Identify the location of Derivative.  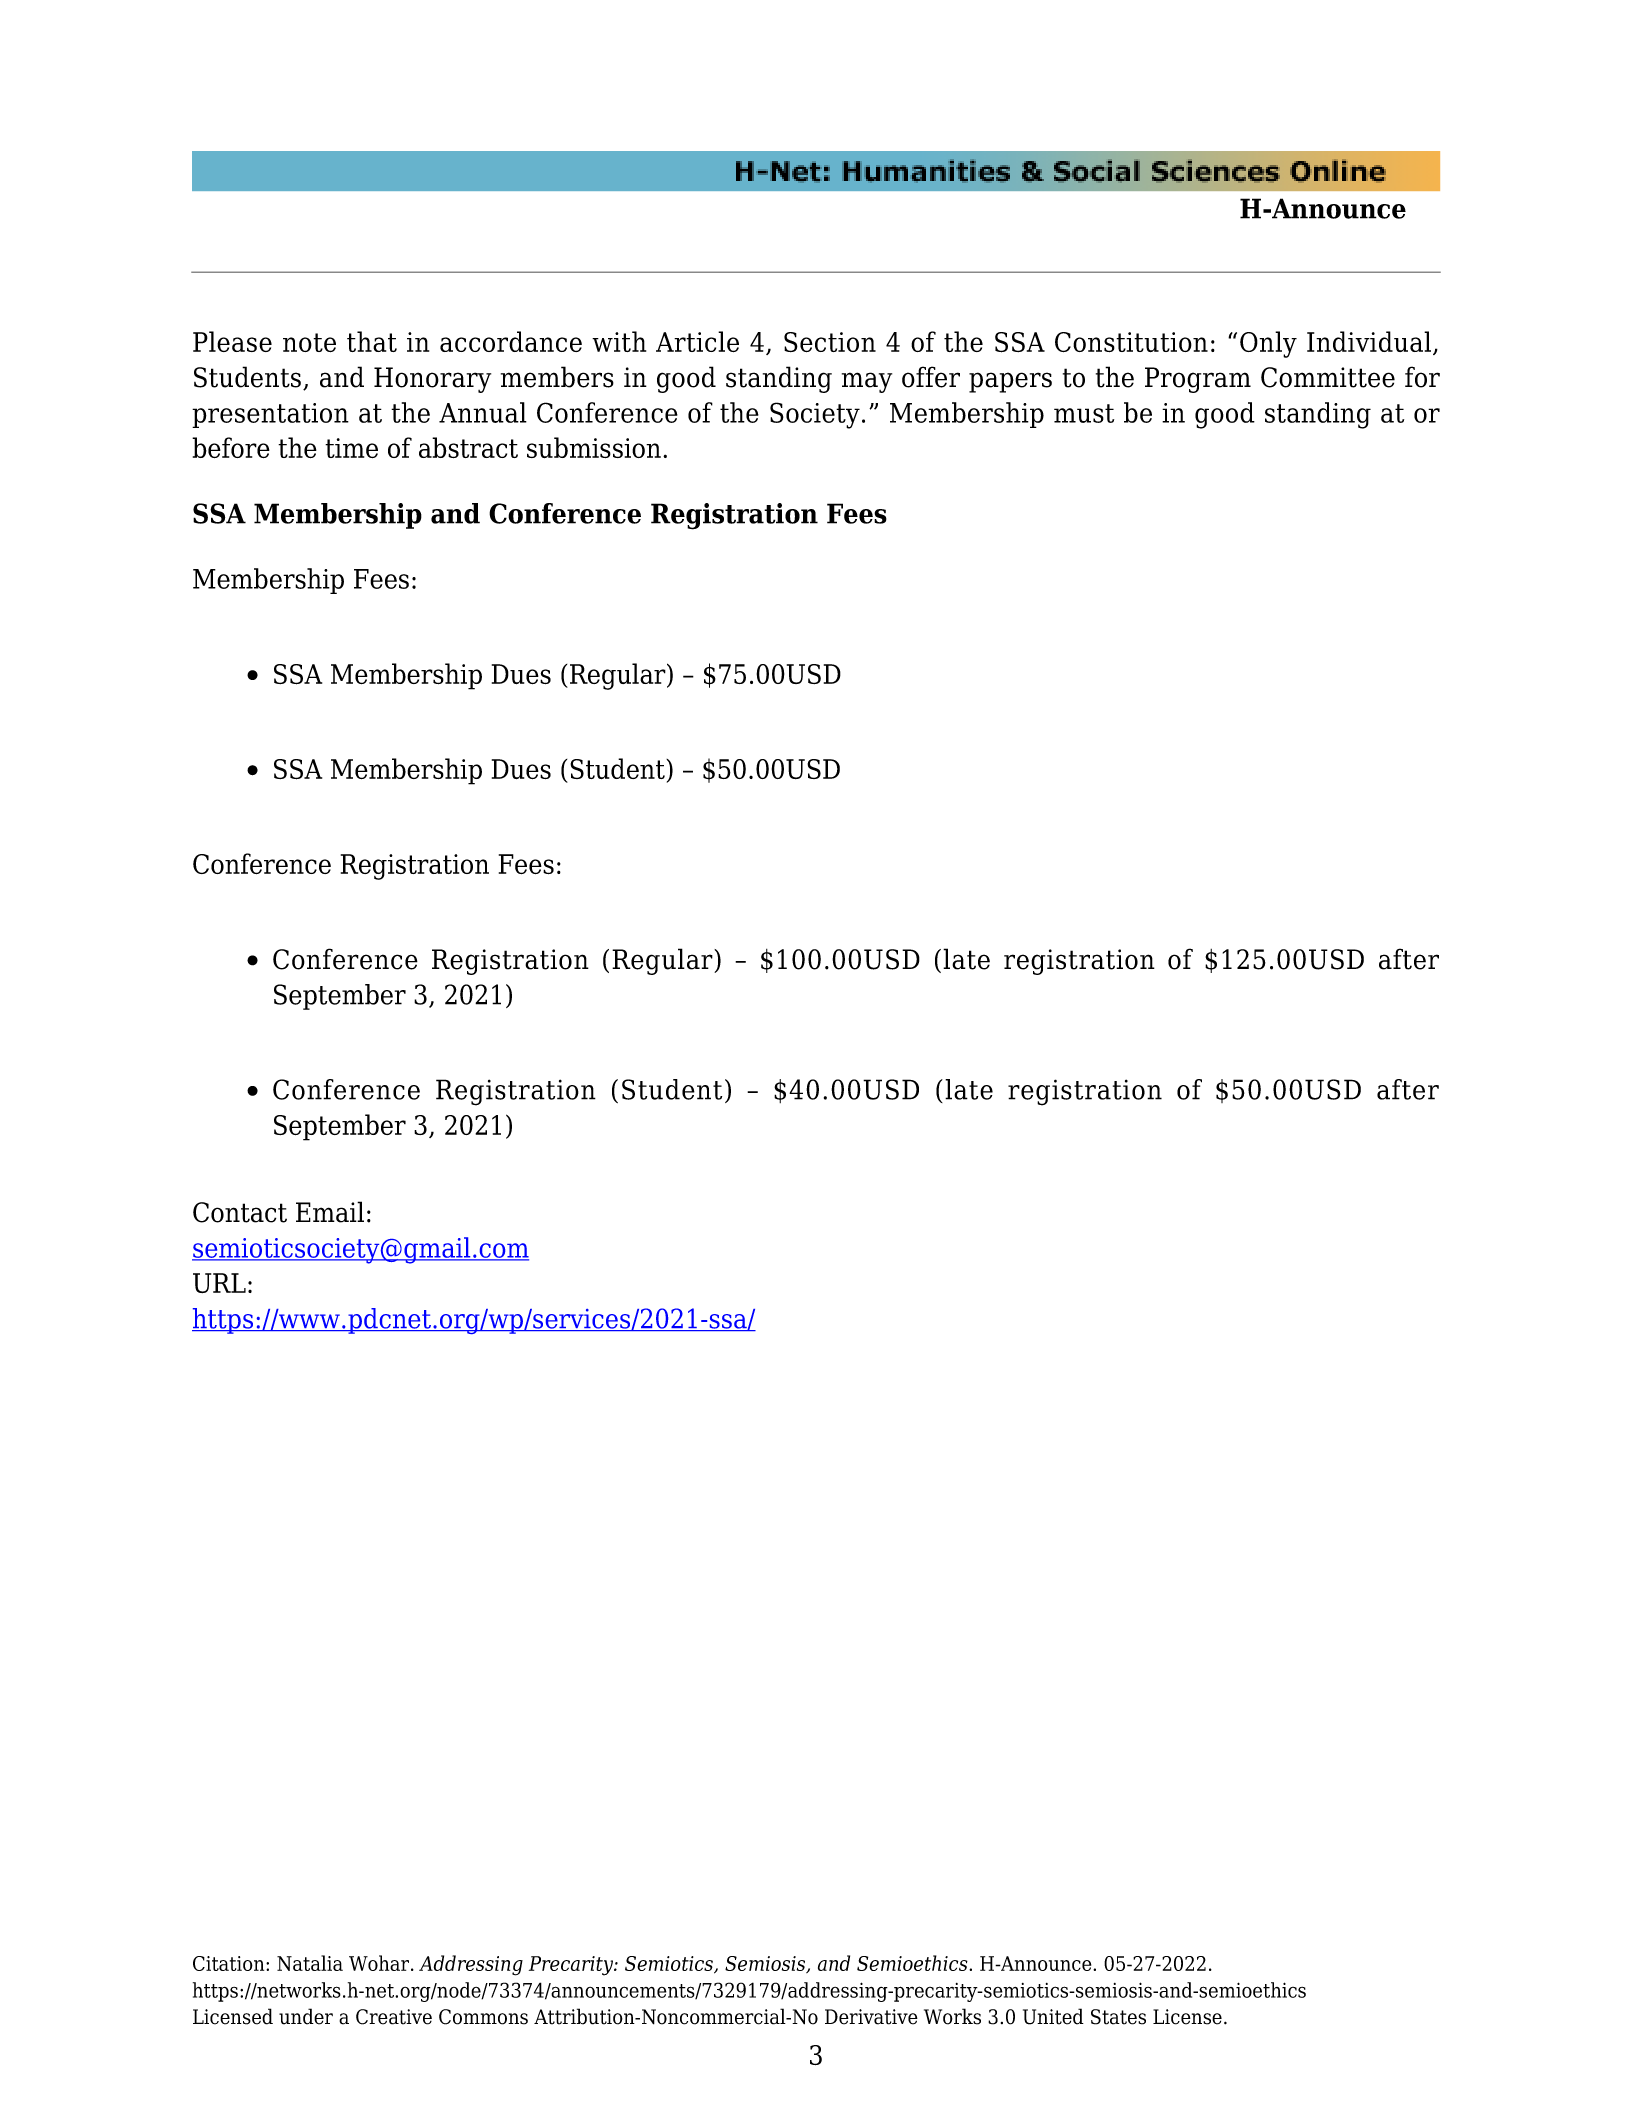
(871, 2017).
